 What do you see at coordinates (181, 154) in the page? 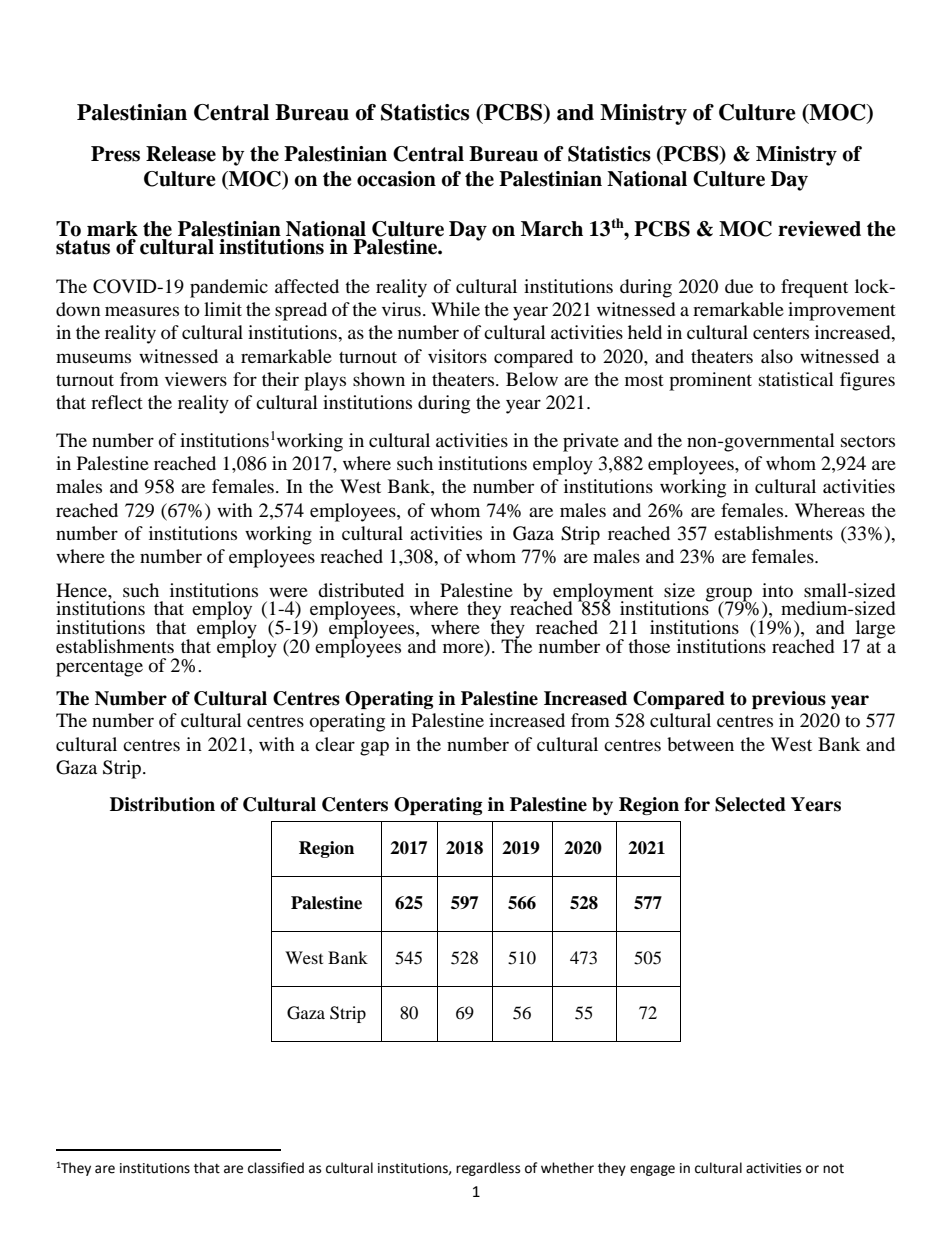
I see `Release` at bounding box center [181, 154].
